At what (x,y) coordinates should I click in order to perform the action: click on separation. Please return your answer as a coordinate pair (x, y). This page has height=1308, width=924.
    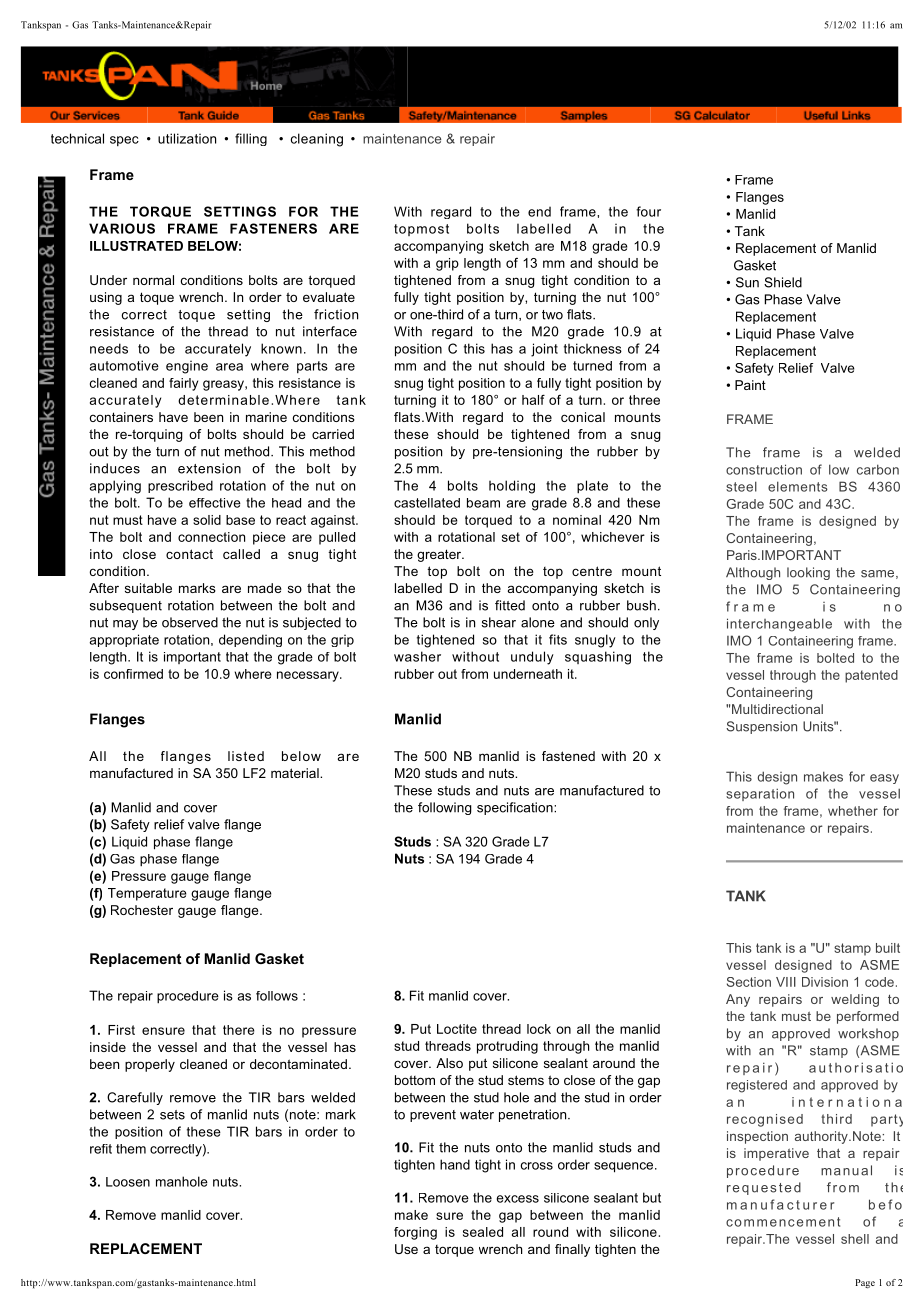
    Looking at the image, I should click on (760, 794).
